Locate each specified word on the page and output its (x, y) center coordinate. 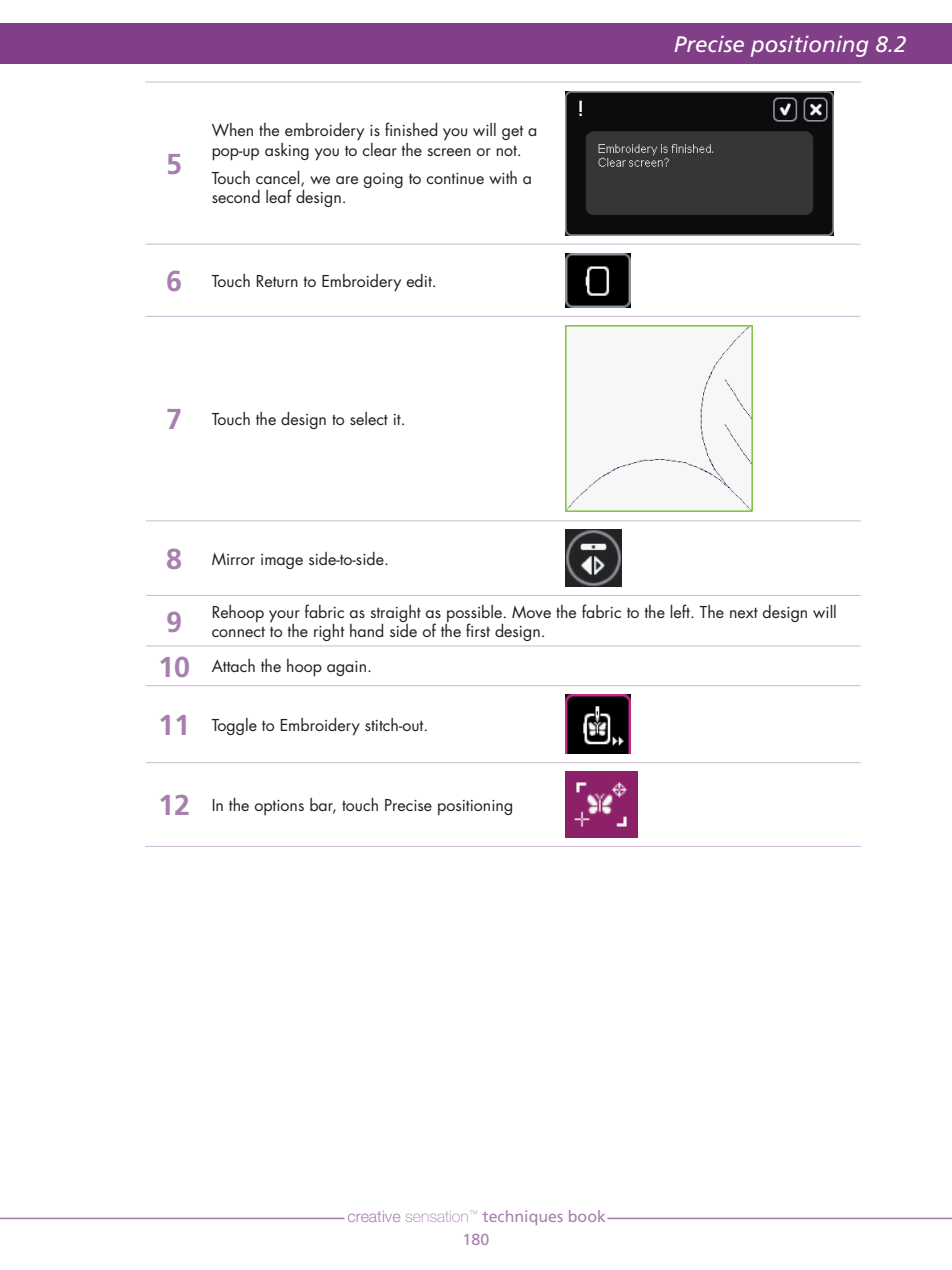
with (503, 177)
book (588, 1216)
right (329, 632)
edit (420, 280)
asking (287, 151)
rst (482, 632)
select (369, 418)
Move (531, 612)
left (681, 611)
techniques (522, 1217)
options (279, 807)
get (512, 133)
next (744, 613)
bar (323, 806)
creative (374, 1216)
